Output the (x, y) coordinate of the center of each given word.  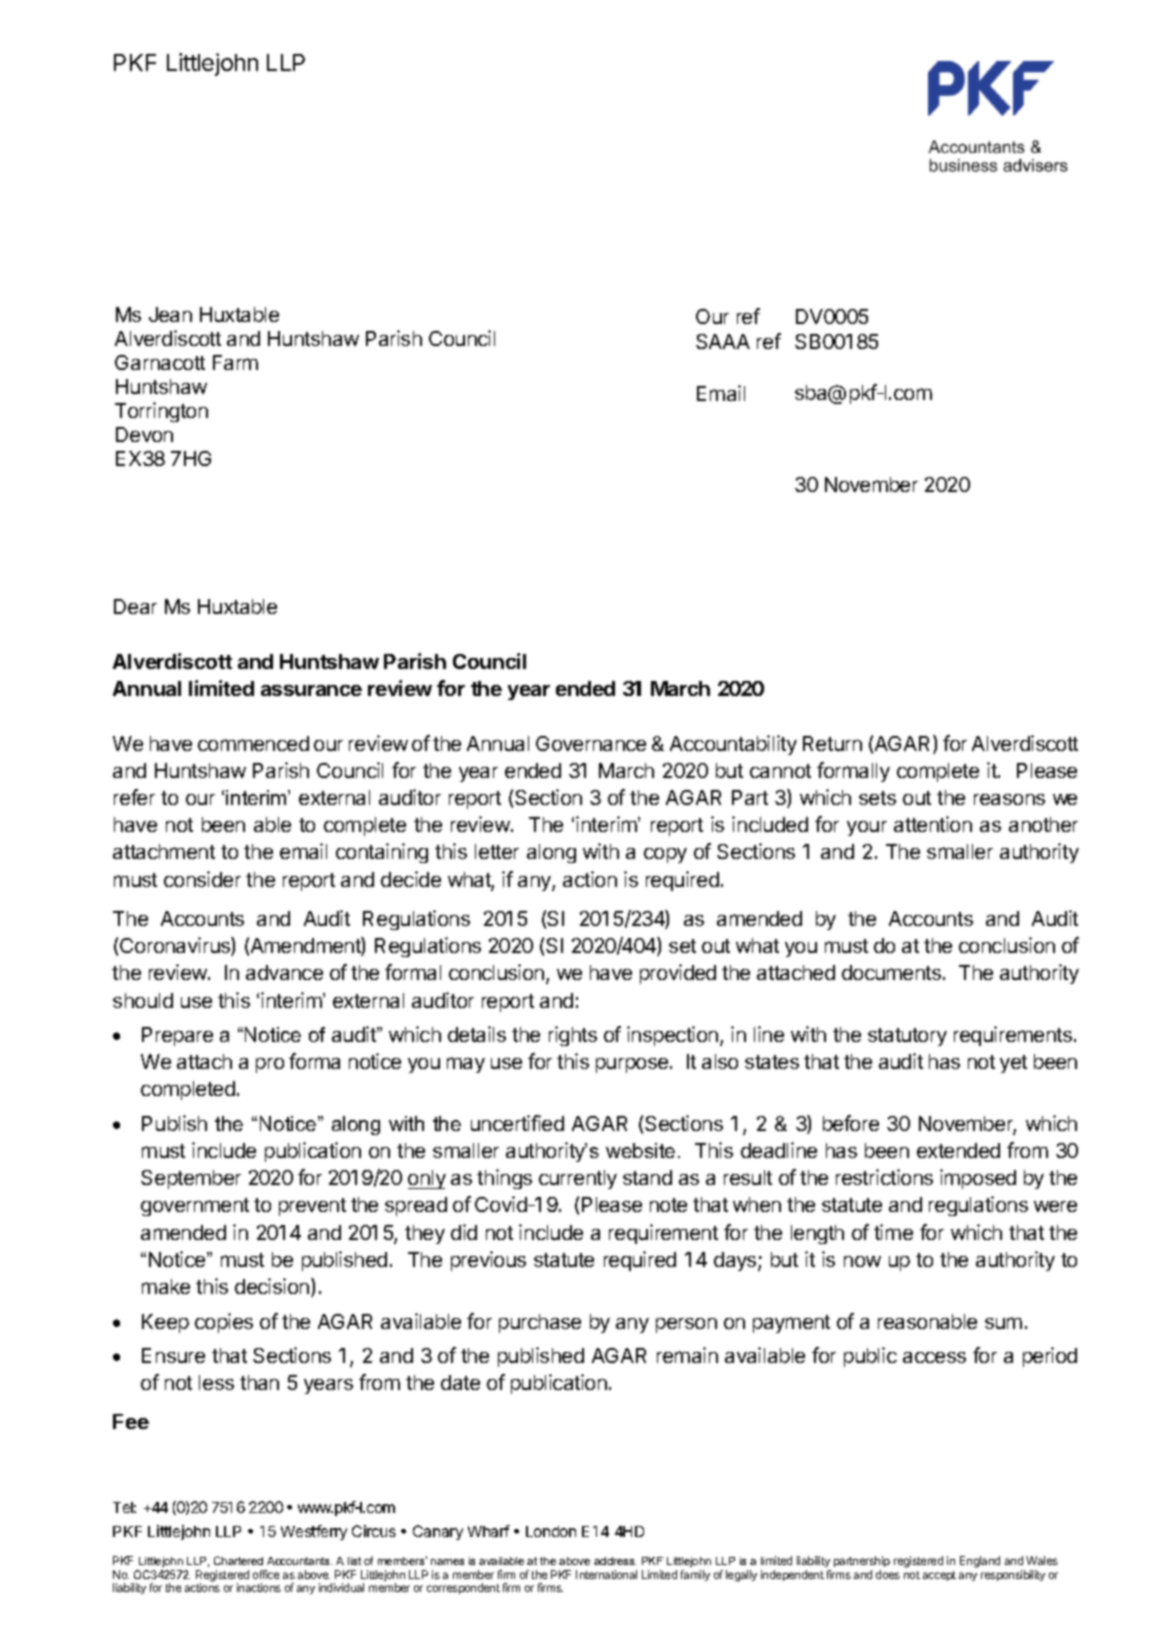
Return (832, 743)
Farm (235, 362)
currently (578, 1179)
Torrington (161, 412)
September (191, 1179)
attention (933, 824)
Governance (591, 743)
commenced (253, 743)
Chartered (238, 1560)
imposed (978, 1179)
